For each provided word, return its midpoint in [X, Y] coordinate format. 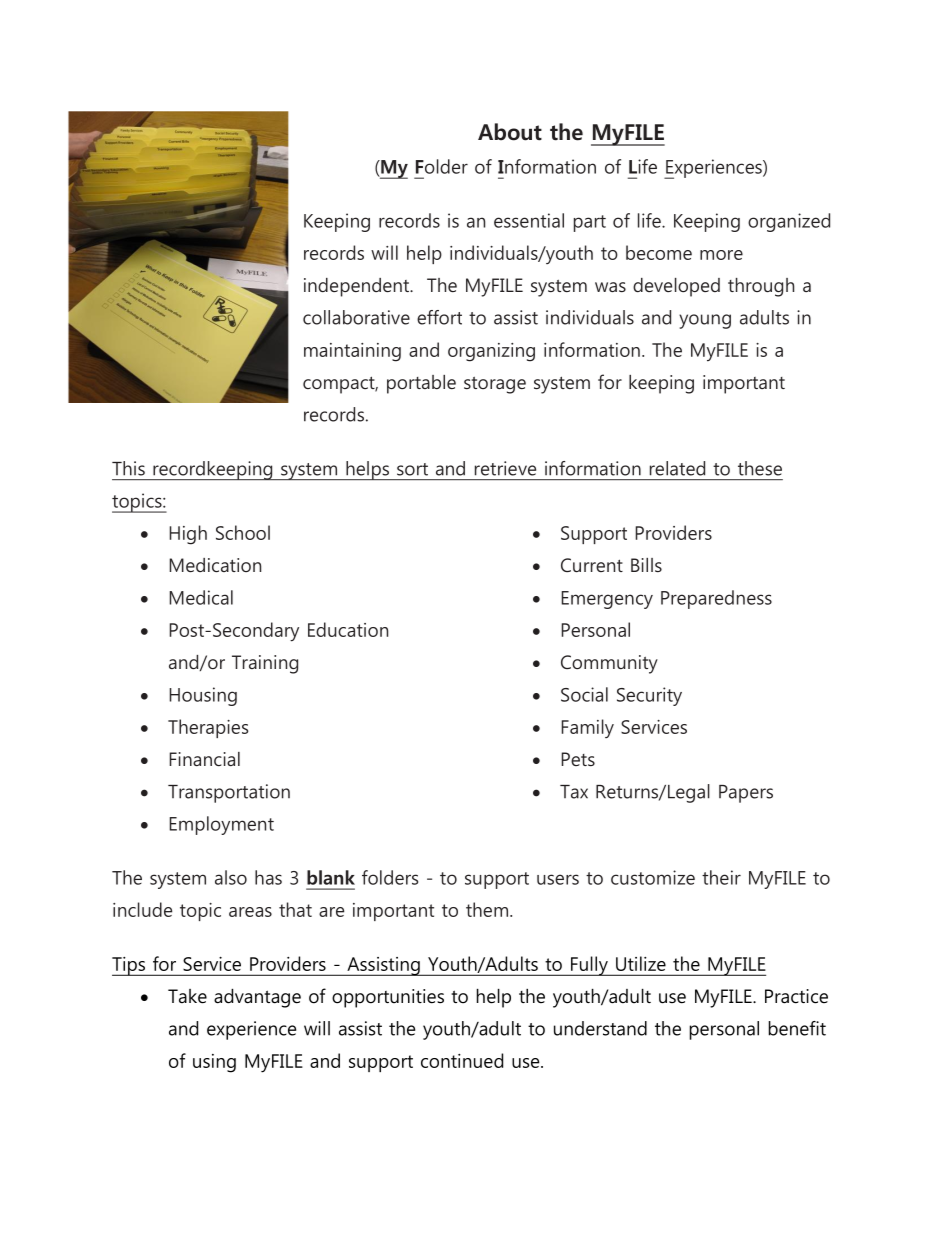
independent [358, 287]
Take [187, 996]
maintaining [352, 352]
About [510, 132]
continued [462, 1060]
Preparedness [716, 599]
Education [348, 629]
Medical [201, 597]
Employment [221, 825]
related [677, 468]
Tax [574, 792]
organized [789, 222]
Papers [746, 794]
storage [495, 385]
